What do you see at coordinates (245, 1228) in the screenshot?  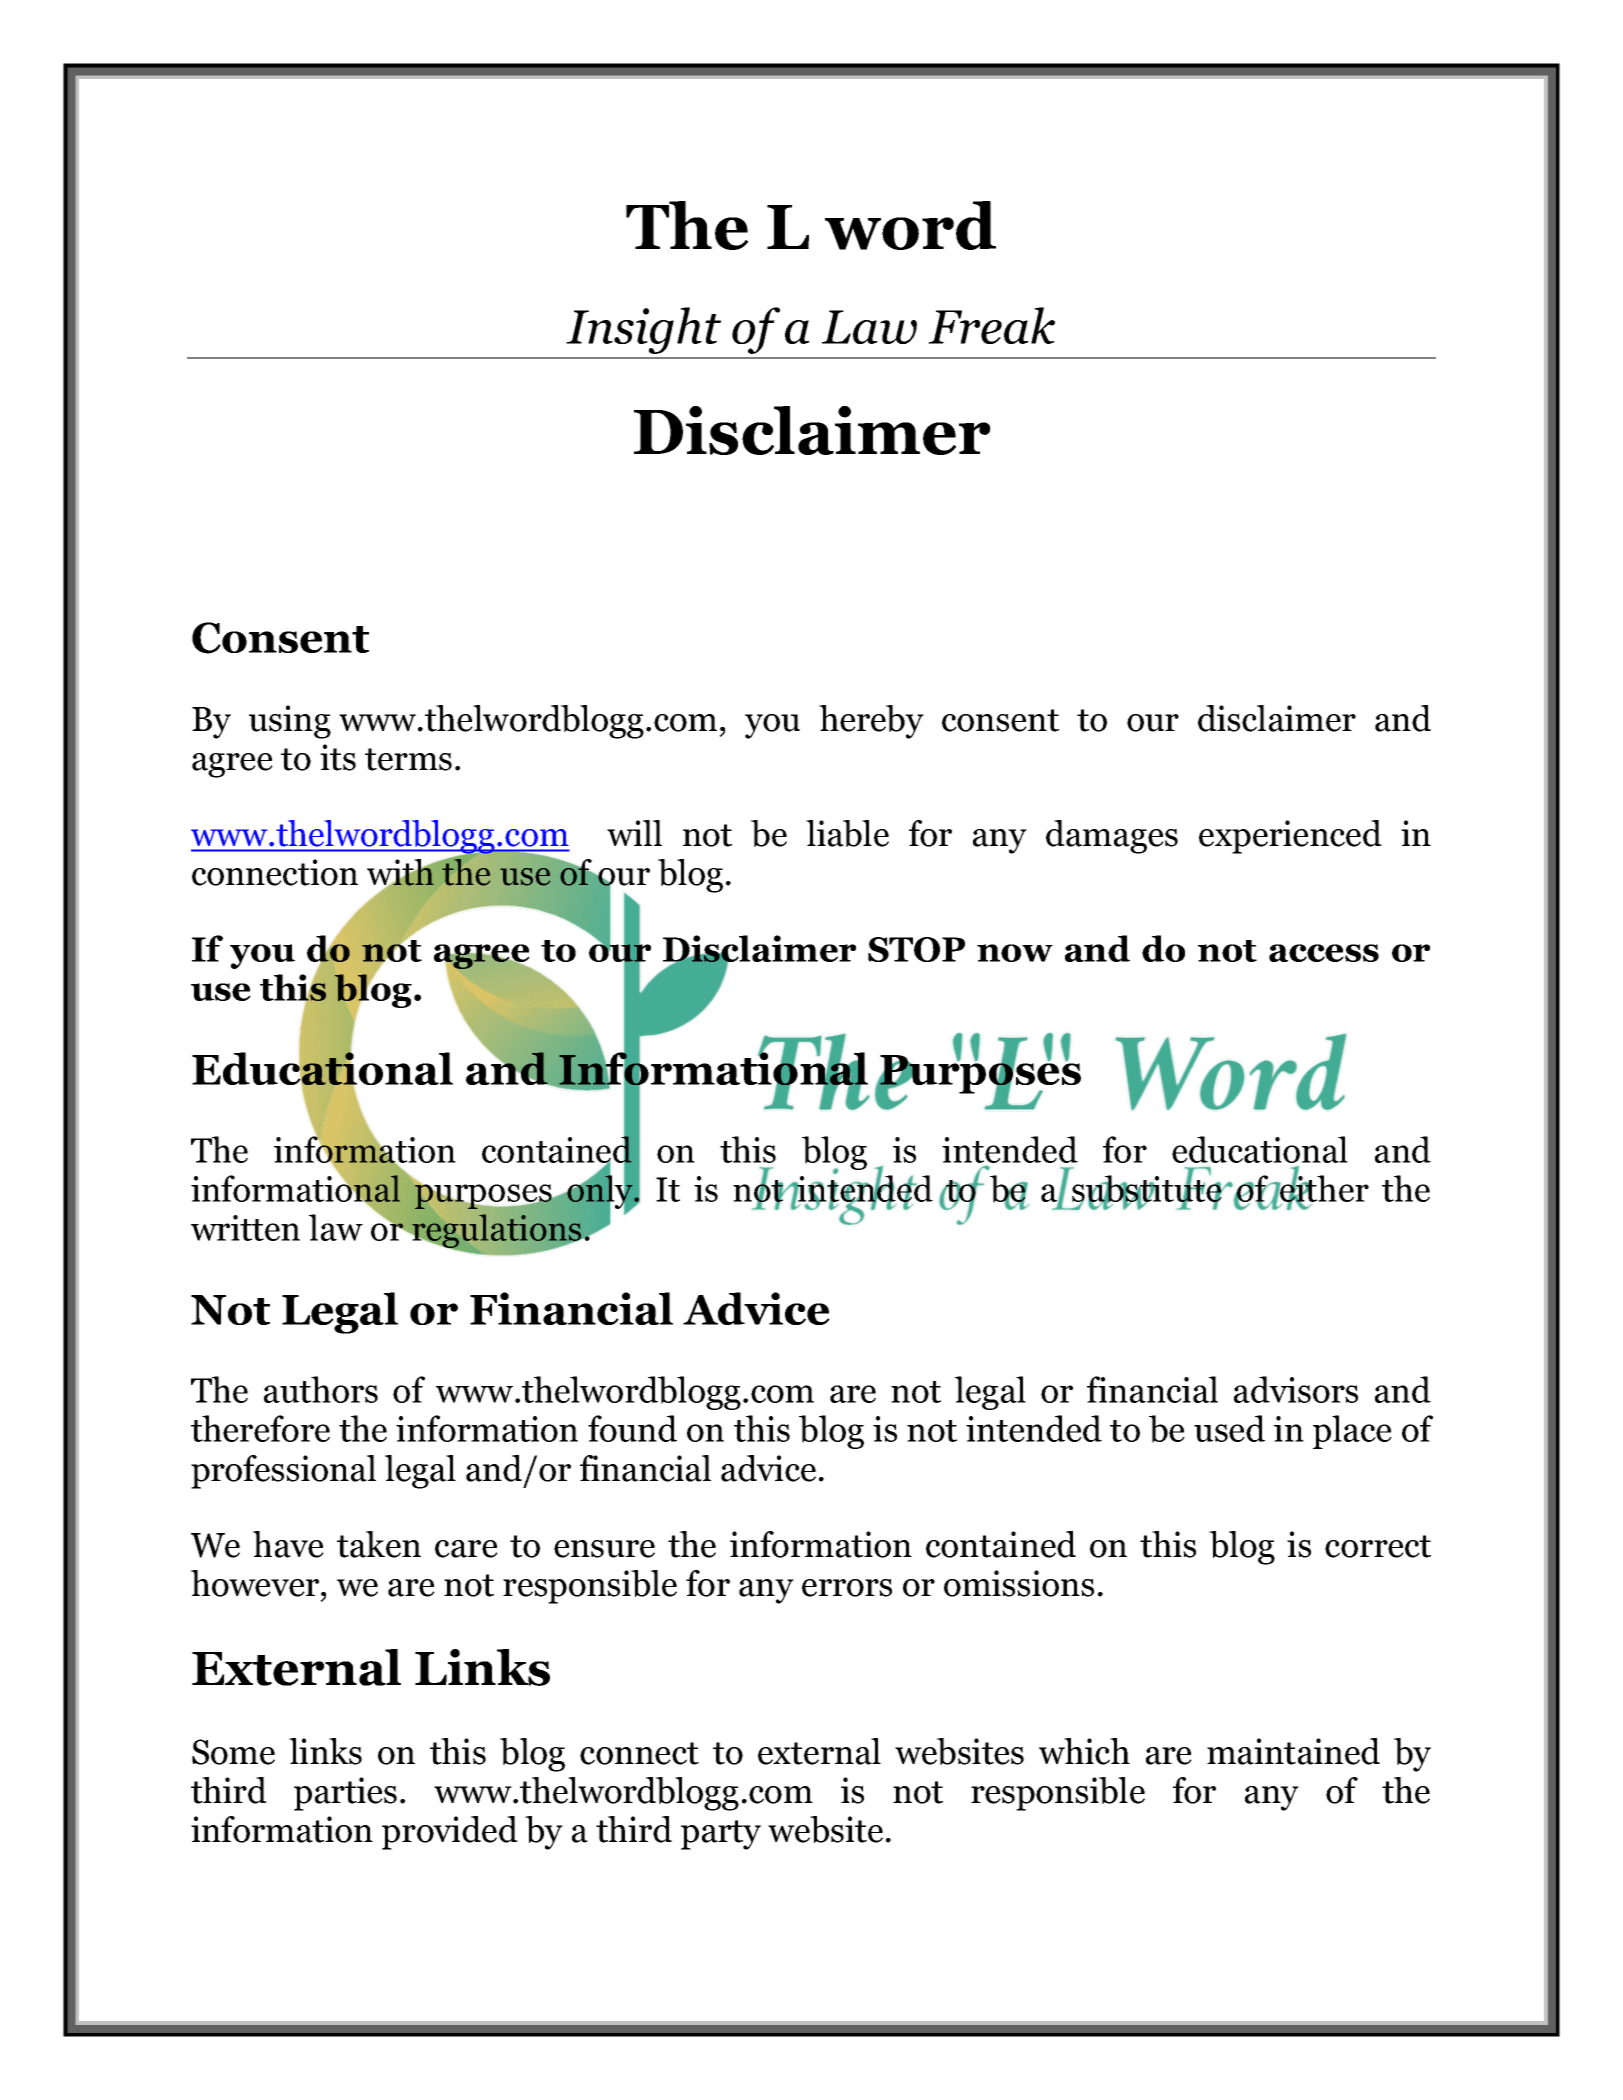 I see `written` at bounding box center [245, 1228].
